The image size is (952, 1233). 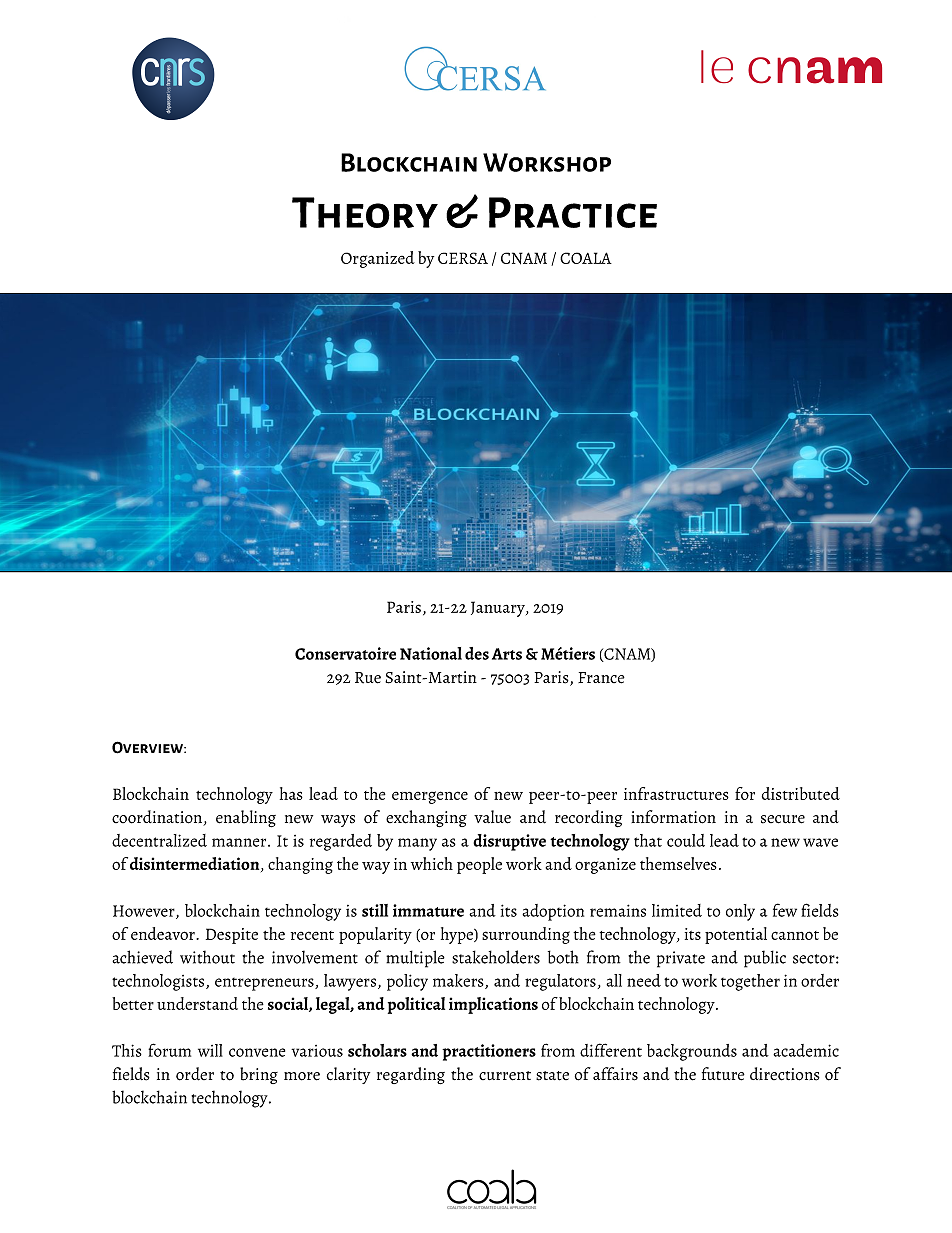 What do you see at coordinates (365, 212) in the document?
I see `Theory` at bounding box center [365, 212].
